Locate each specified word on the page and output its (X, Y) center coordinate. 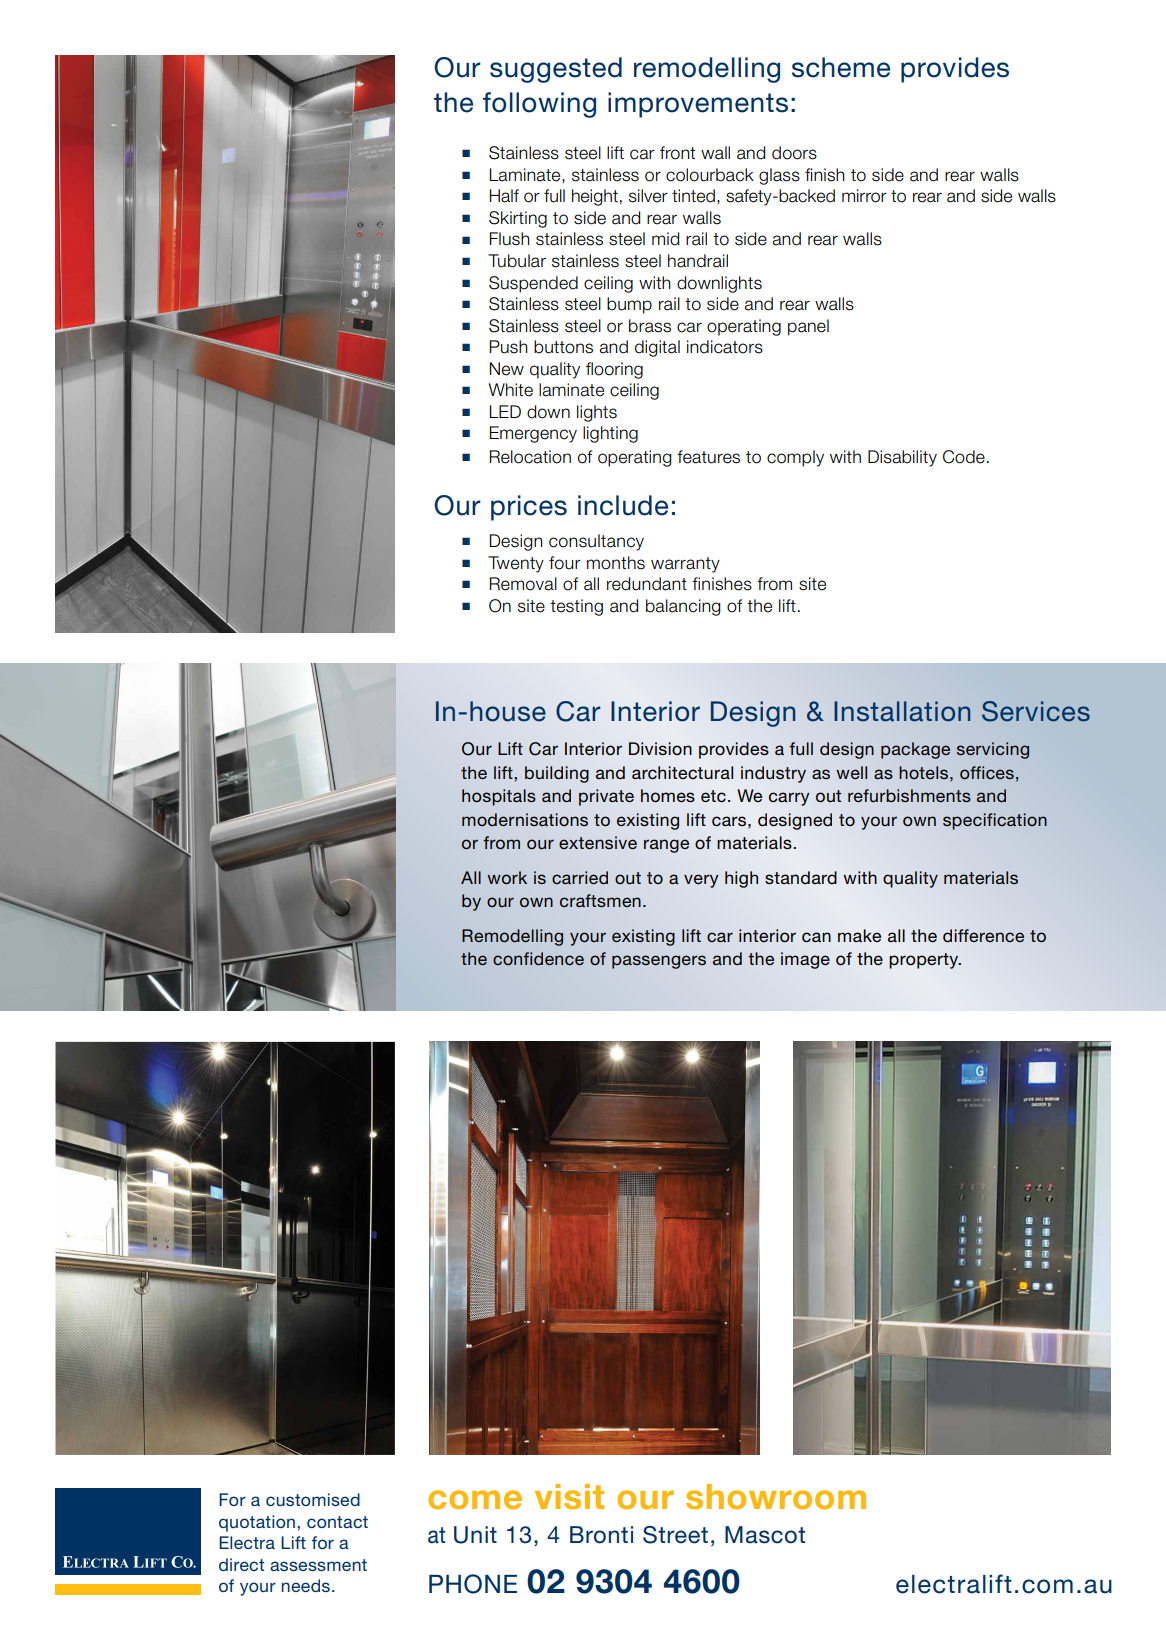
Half (504, 196)
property (925, 961)
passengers (659, 962)
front (677, 153)
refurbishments (909, 795)
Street (675, 1535)
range (666, 846)
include (623, 505)
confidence (538, 958)
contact (337, 1522)
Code (964, 457)
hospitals (499, 797)
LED (505, 411)
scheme (841, 67)
